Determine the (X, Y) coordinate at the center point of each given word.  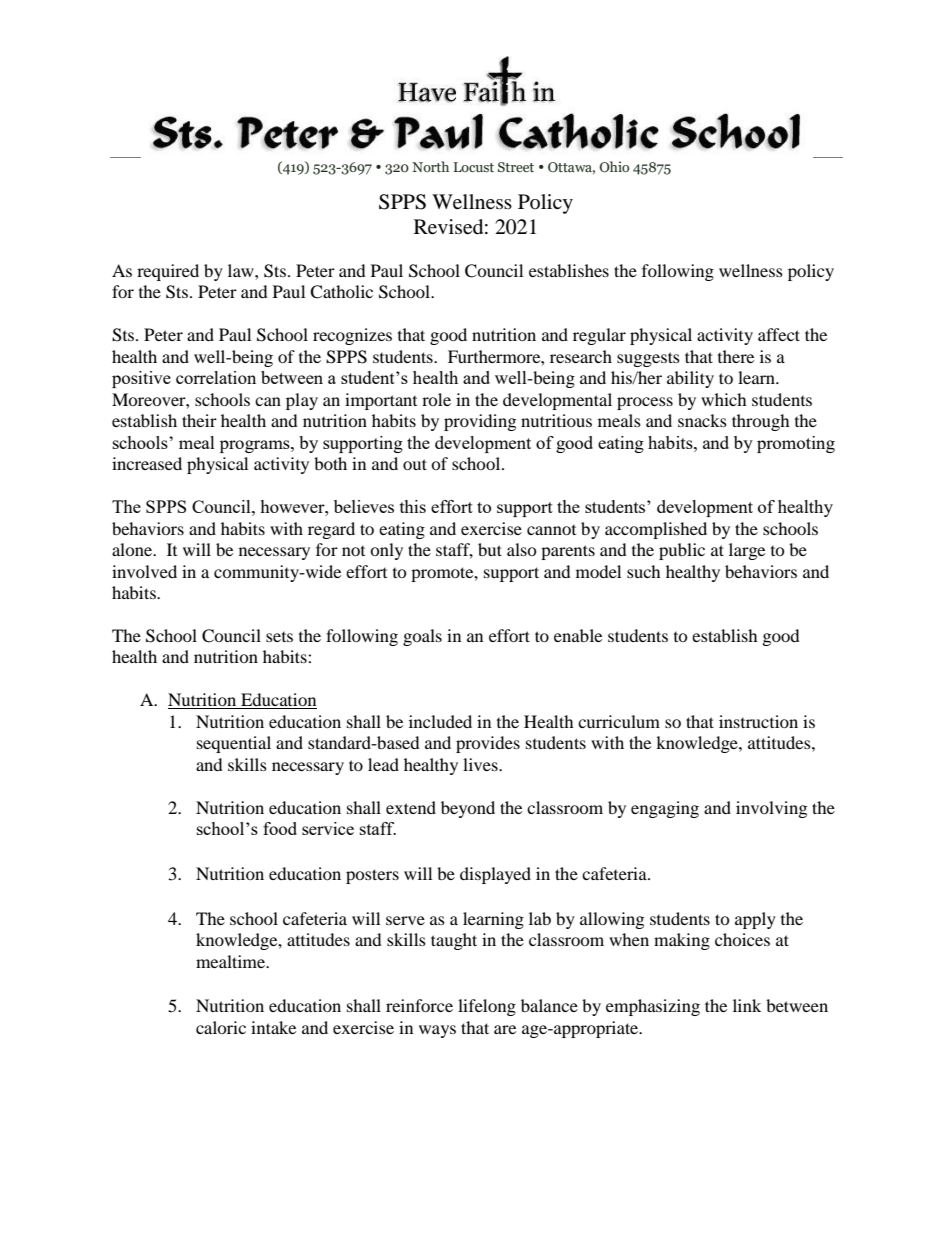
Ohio (614, 167)
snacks (702, 420)
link (747, 1005)
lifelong (487, 1007)
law (242, 270)
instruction (758, 721)
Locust (474, 167)
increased (147, 463)
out (415, 464)
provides (488, 744)
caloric (221, 1027)
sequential (234, 744)
